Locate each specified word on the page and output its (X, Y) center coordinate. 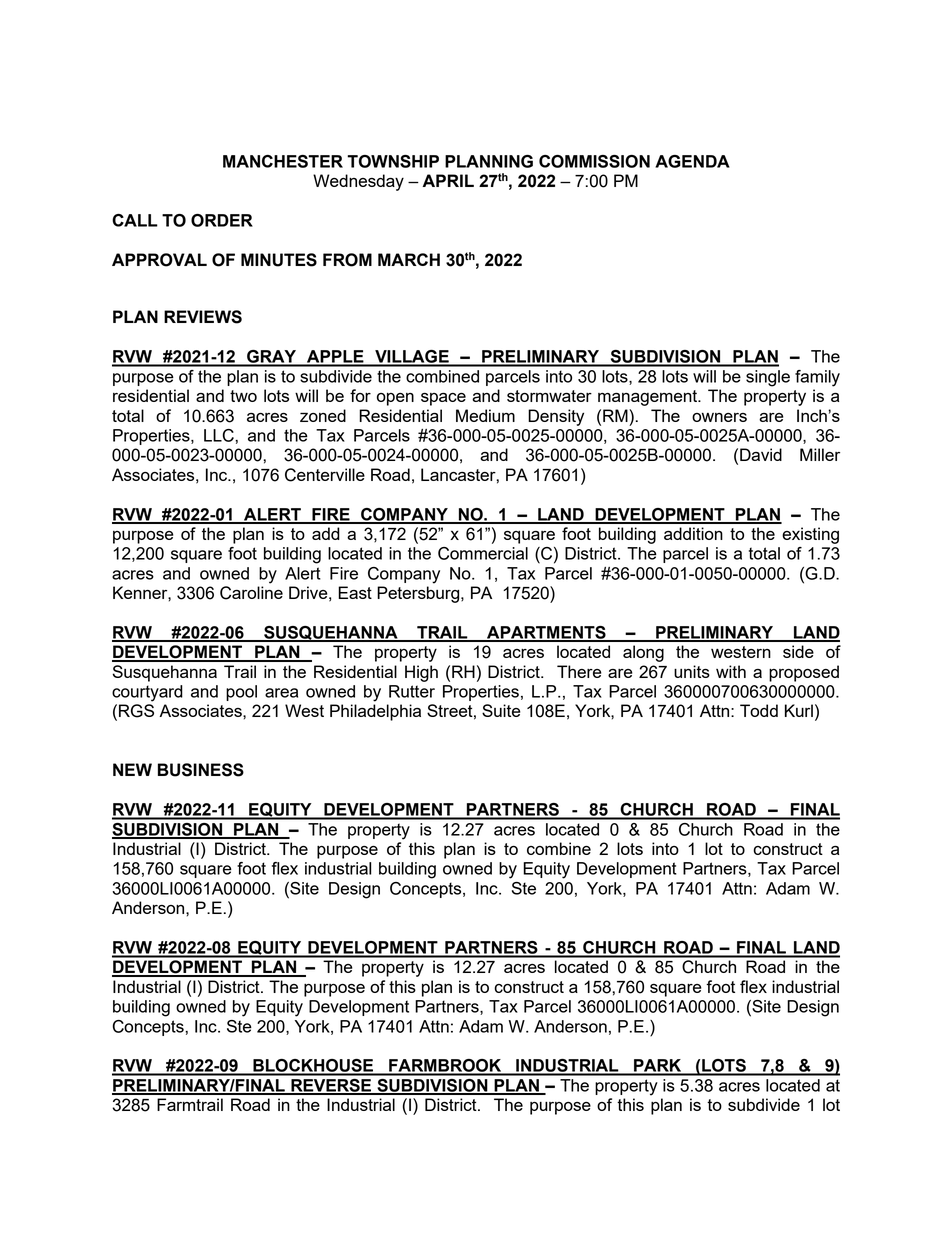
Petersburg (419, 594)
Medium (485, 415)
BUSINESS (201, 770)
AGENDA (692, 161)
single (768, 378)
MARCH (409, 259)
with (731, 671)
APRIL (448, 180)
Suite (501, 710)
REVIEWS (203, 317)
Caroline (251, 593)
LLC (220, 435)
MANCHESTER (283, 161)
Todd (759, 710)
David (761, 454)
